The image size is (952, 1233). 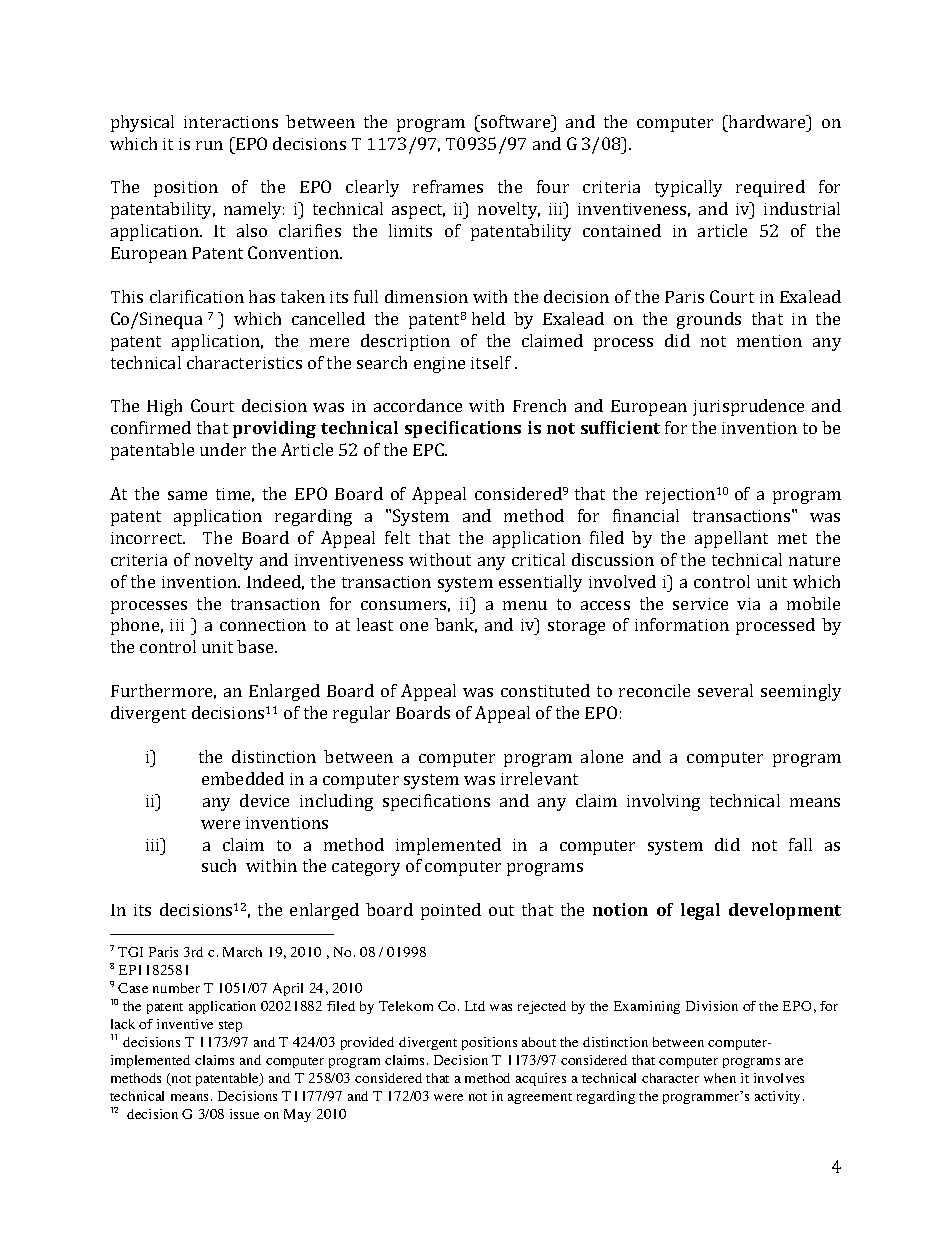 I want to click on reframes, so click(x=448, y=186).
